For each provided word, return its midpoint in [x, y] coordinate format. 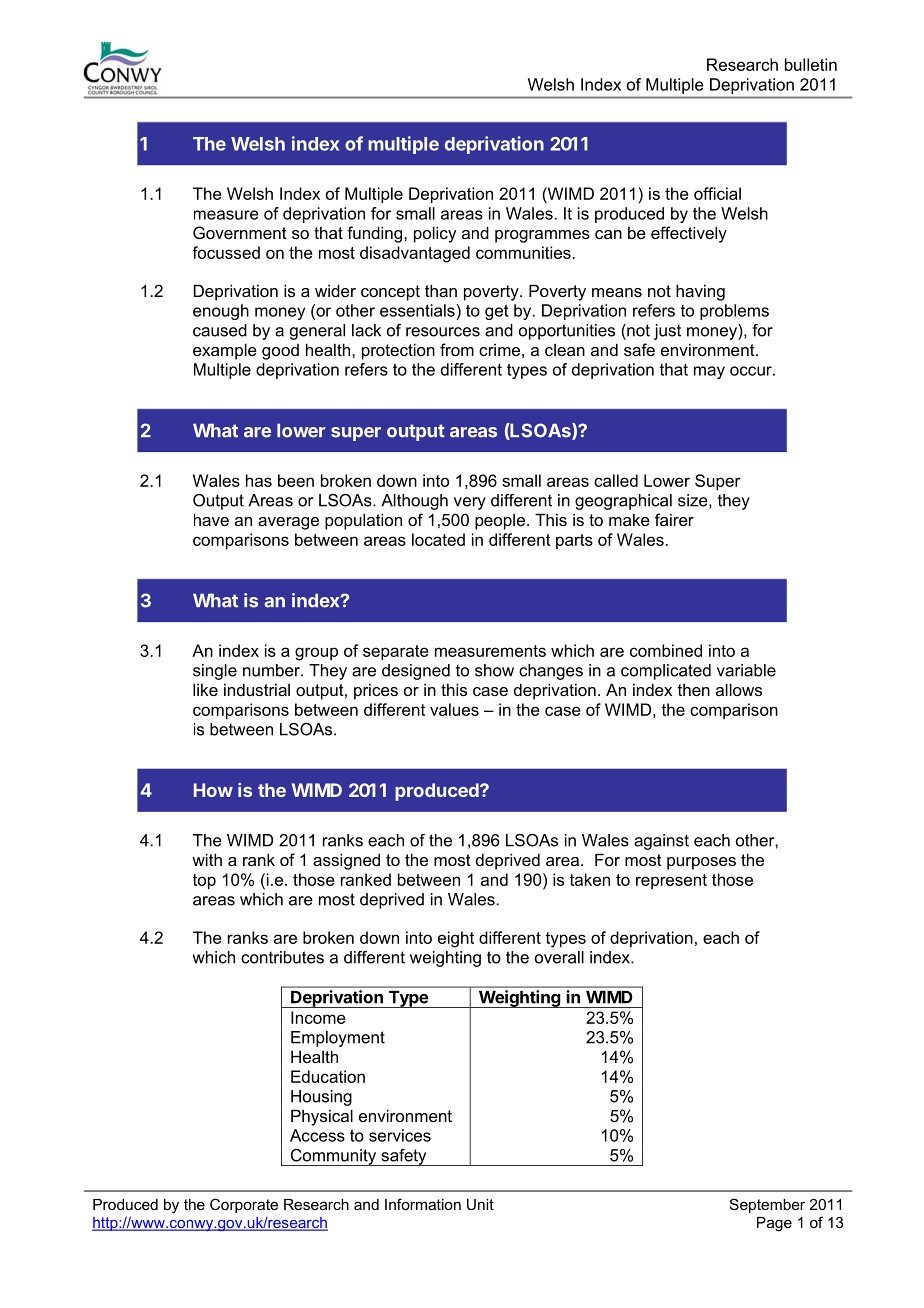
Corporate [244, 1205]
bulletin [811, 64]
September [767, 1205]
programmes [542, 236]
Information [423, 1204]
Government [240, 232]
